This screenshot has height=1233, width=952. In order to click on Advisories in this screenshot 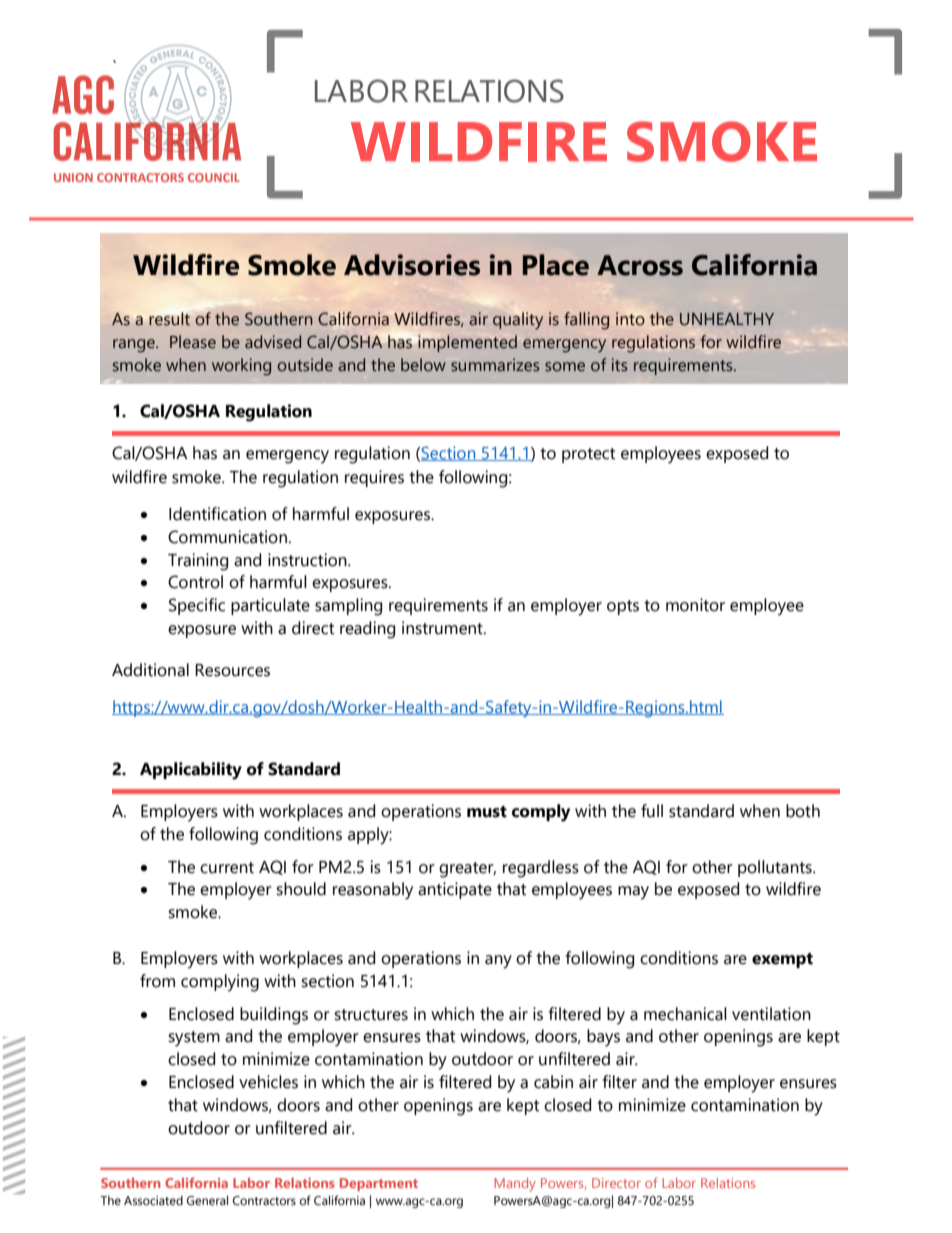, I will do `click(412, 265)`.
